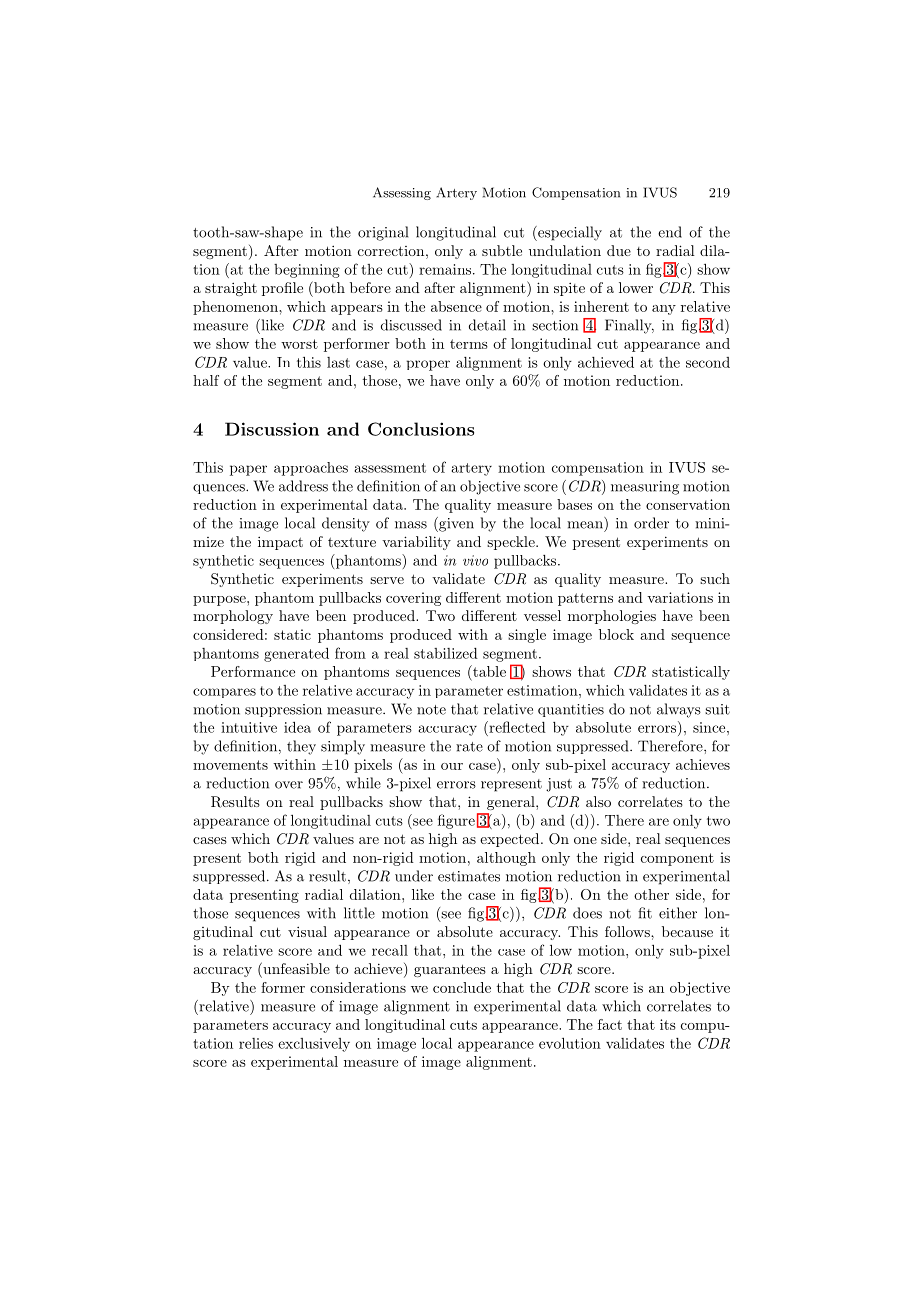 This image has height=1308, width=924. What do you see at coordinates (651, 523) in the image?
I see `order` at bounding box center [651, 523].
